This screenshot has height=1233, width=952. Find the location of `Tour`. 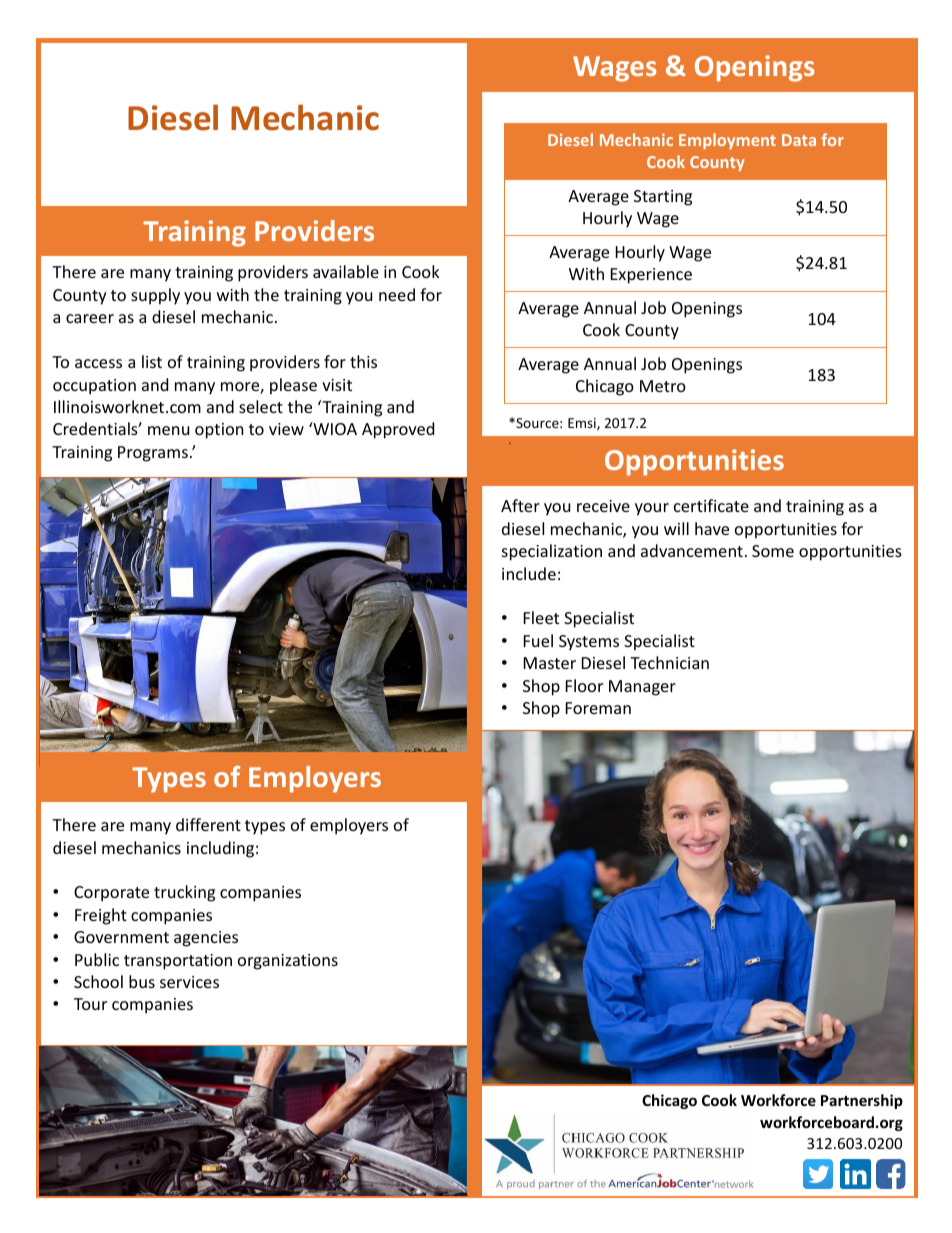

Tour is located at coordinates (90, 1004).
